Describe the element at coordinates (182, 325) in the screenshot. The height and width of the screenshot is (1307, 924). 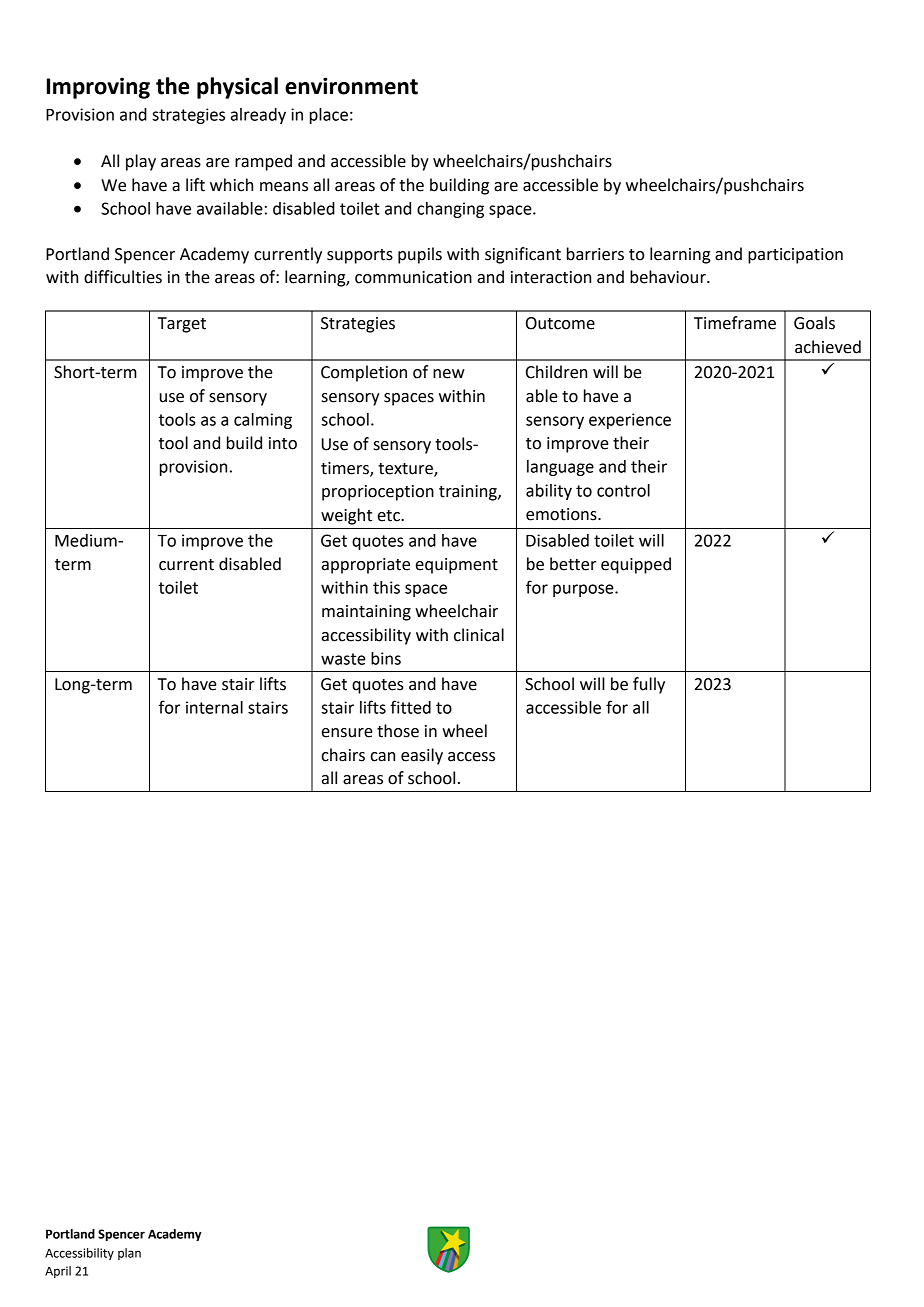
I see `Target` at that location.
